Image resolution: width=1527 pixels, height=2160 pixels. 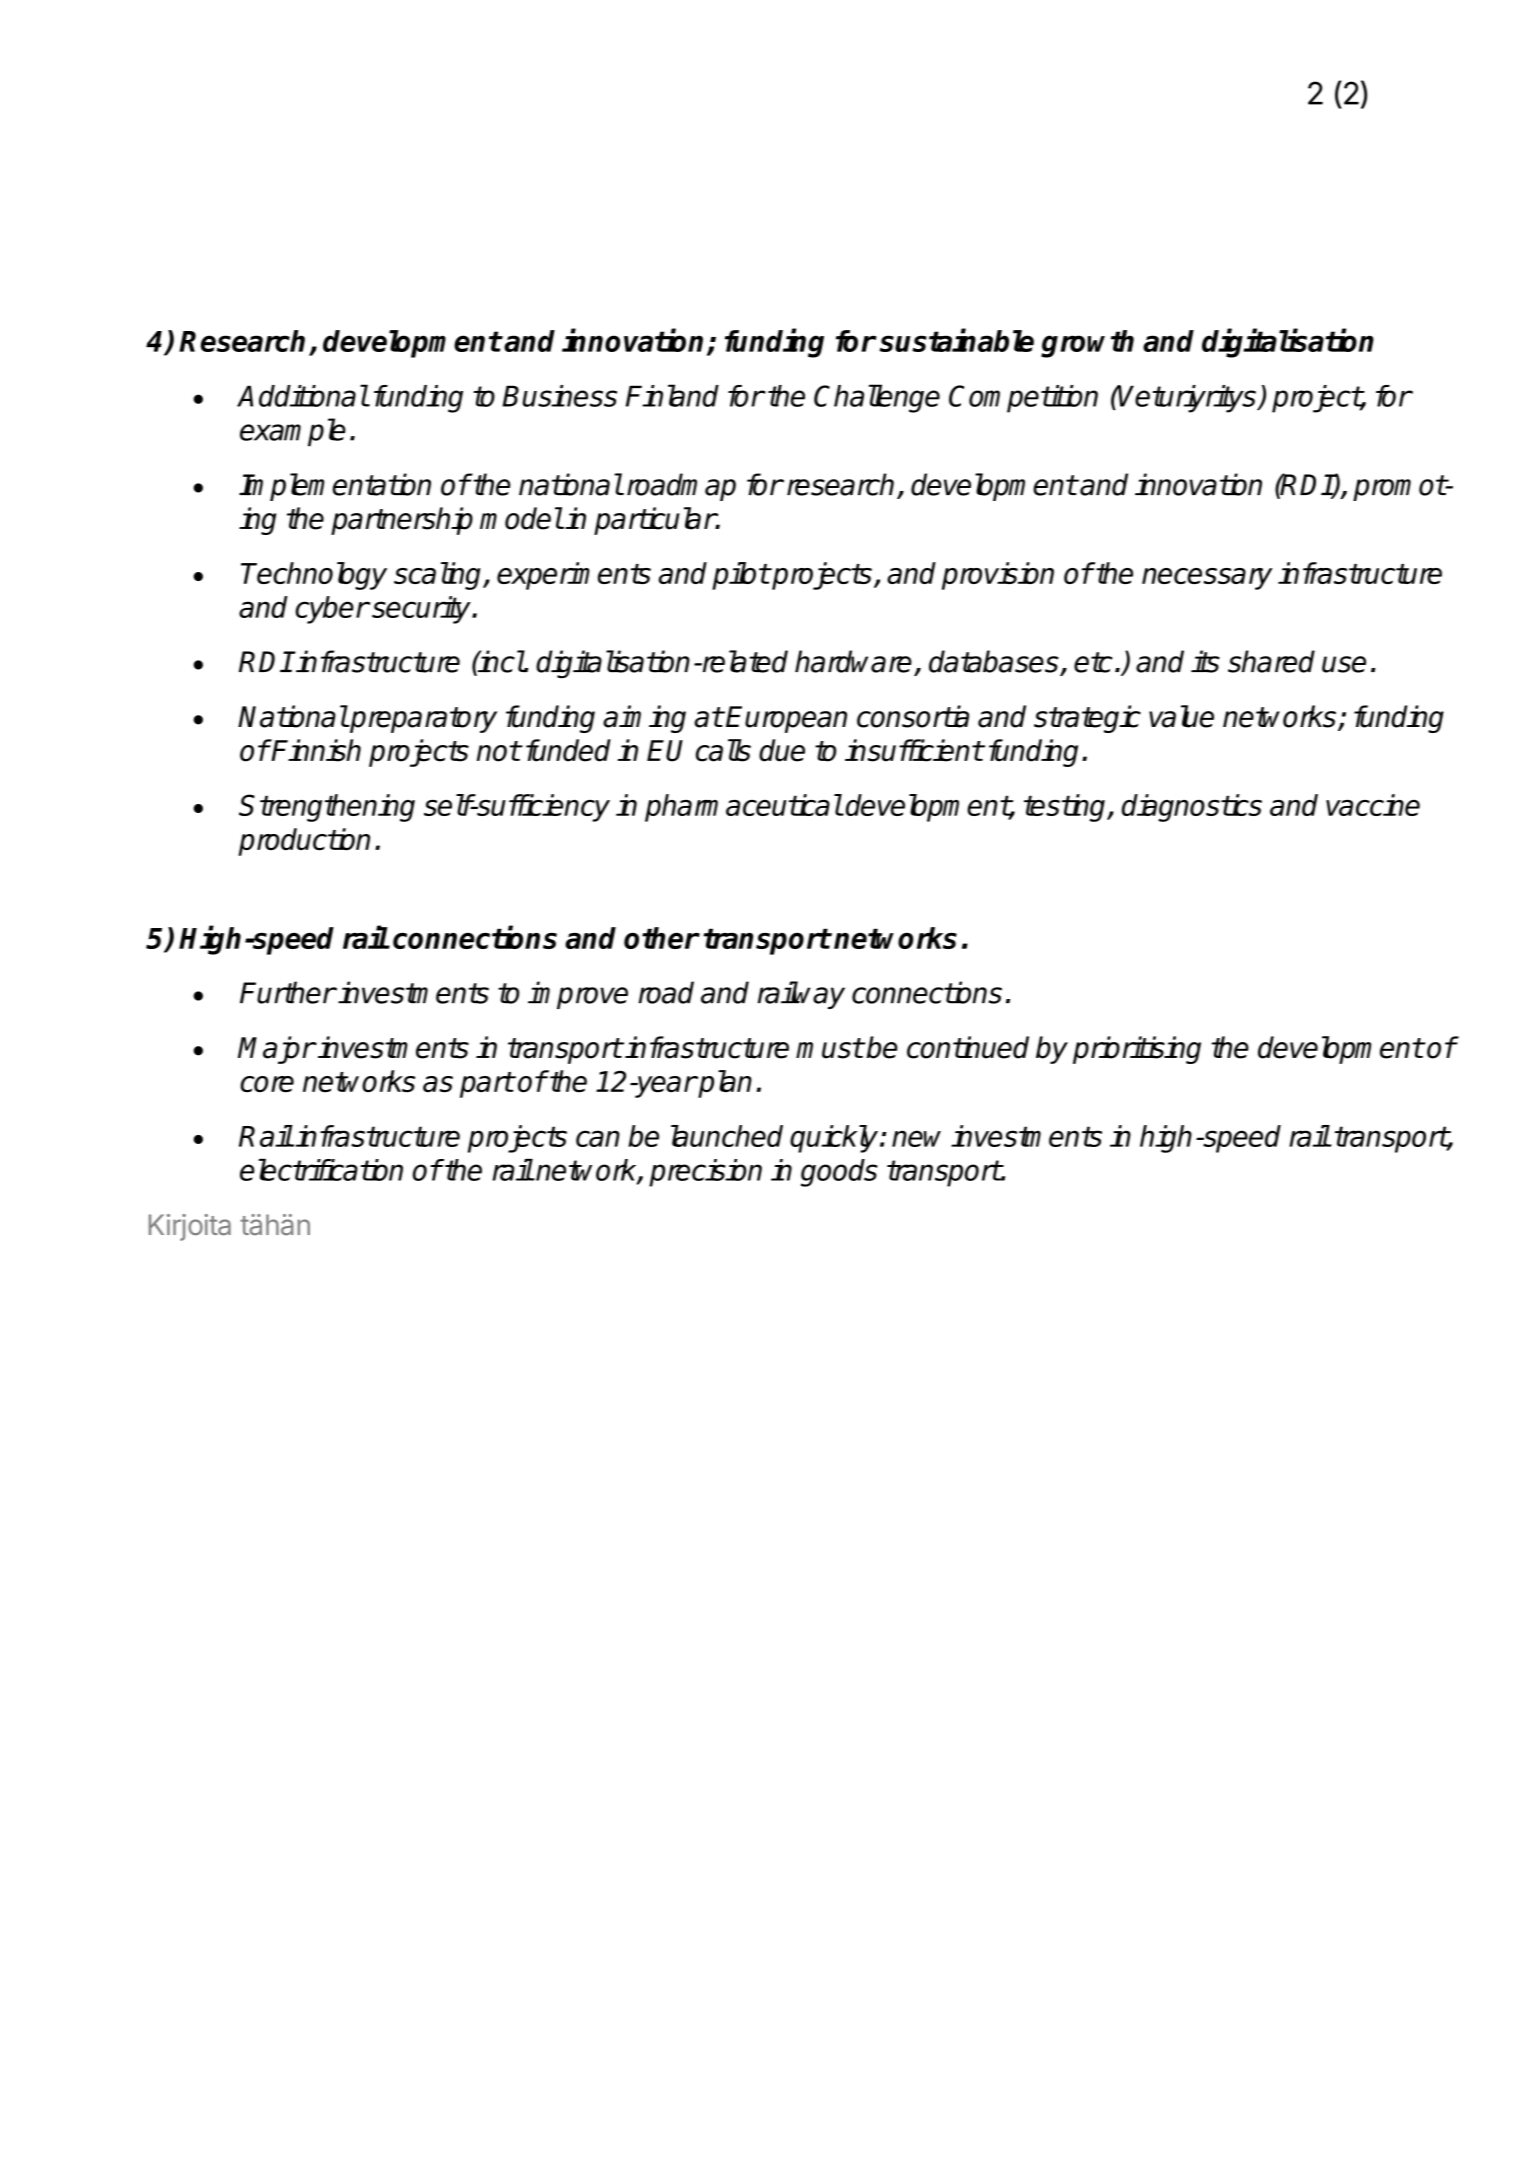 I want to click on electrification, so click(x=321, y=1170).
